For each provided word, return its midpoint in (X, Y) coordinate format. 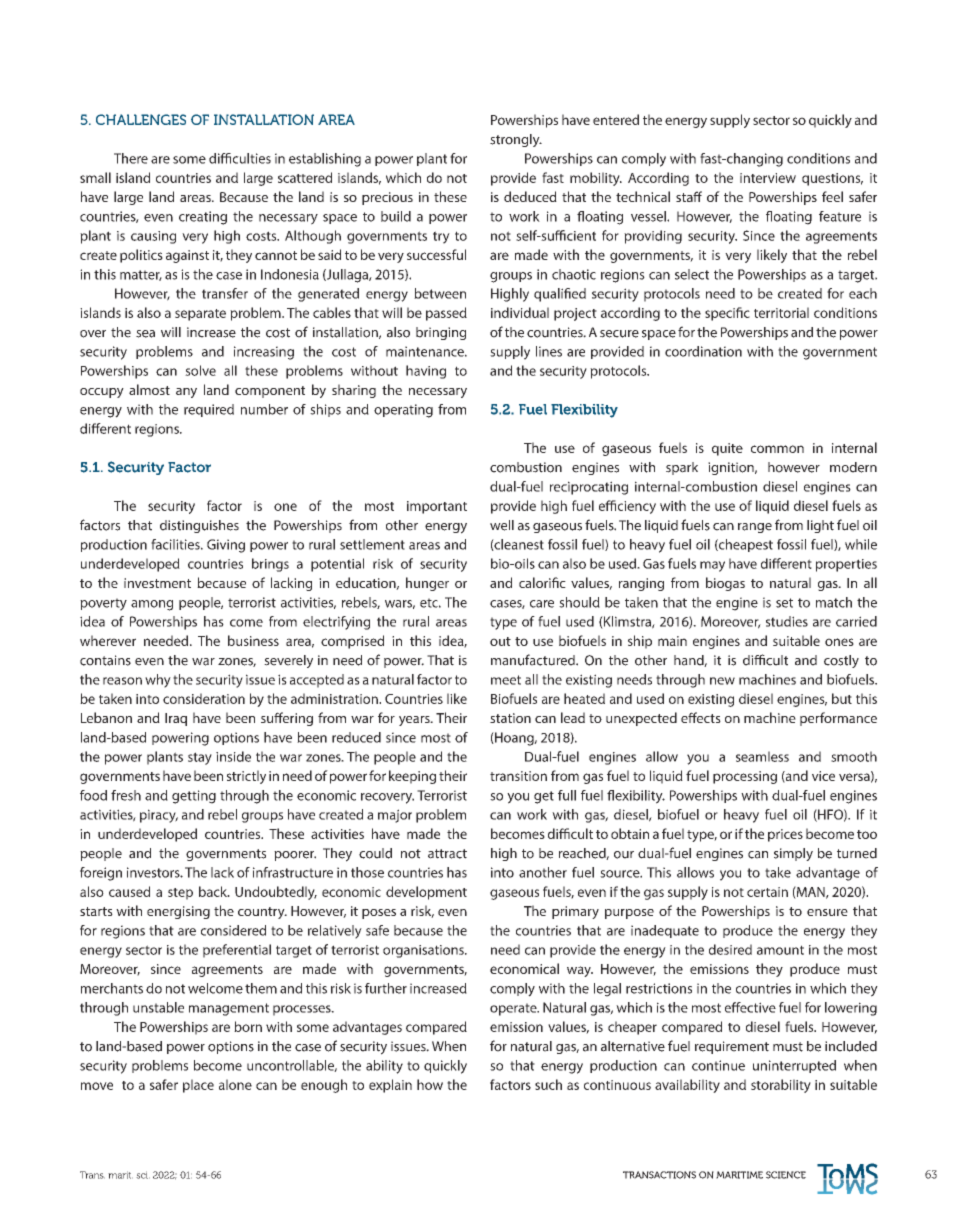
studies (787, 621)
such (548, 1084)
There (131, 158)
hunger (427, 584)
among (152, 605)
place (198, 1086)
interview (768, 178)
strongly (516, 140)
